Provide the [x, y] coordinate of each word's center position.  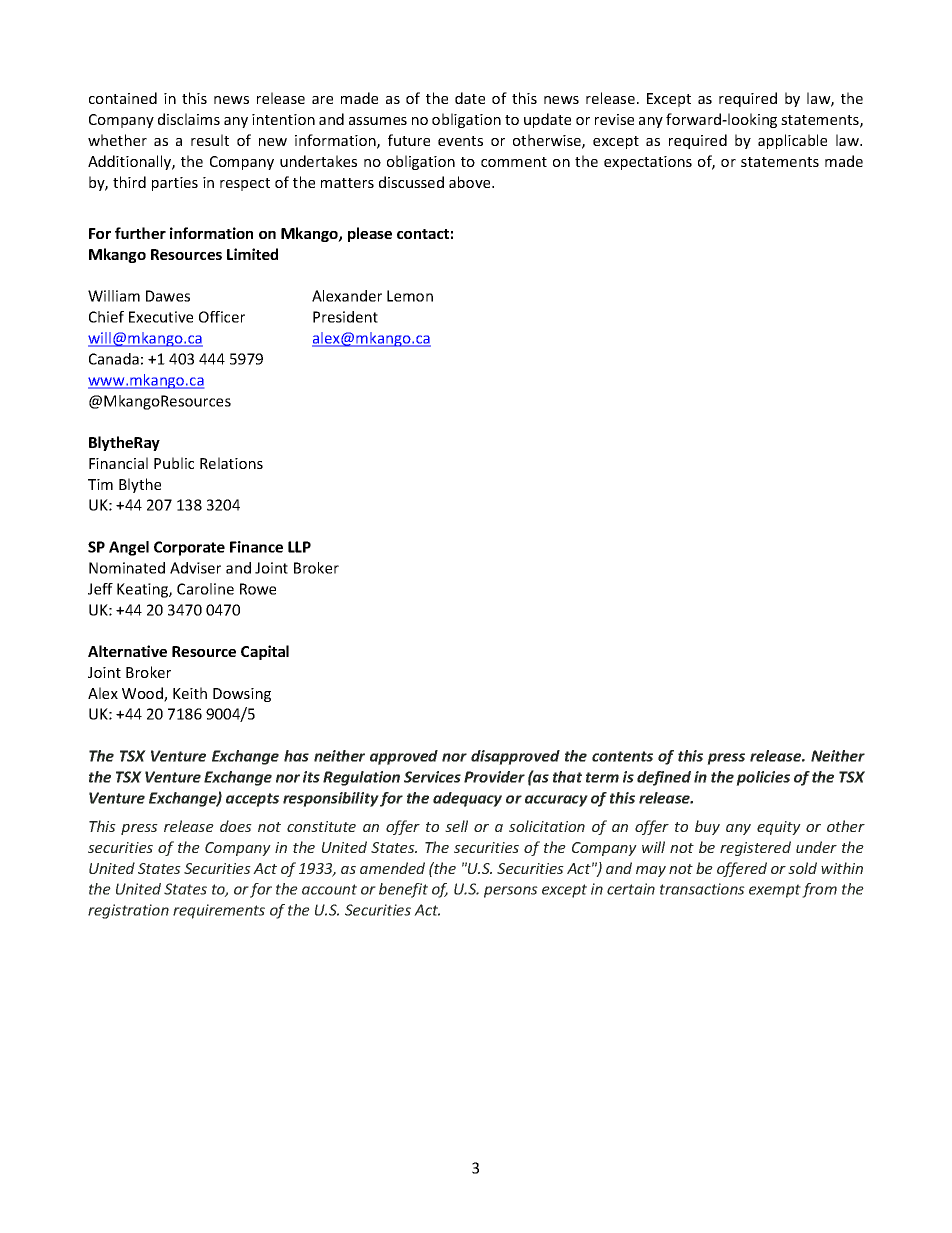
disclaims [189, 119]
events [460, 141]
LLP [299, 547]
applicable [792, 141]
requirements [219, 911]
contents [622, 756]
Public [174, 463]
